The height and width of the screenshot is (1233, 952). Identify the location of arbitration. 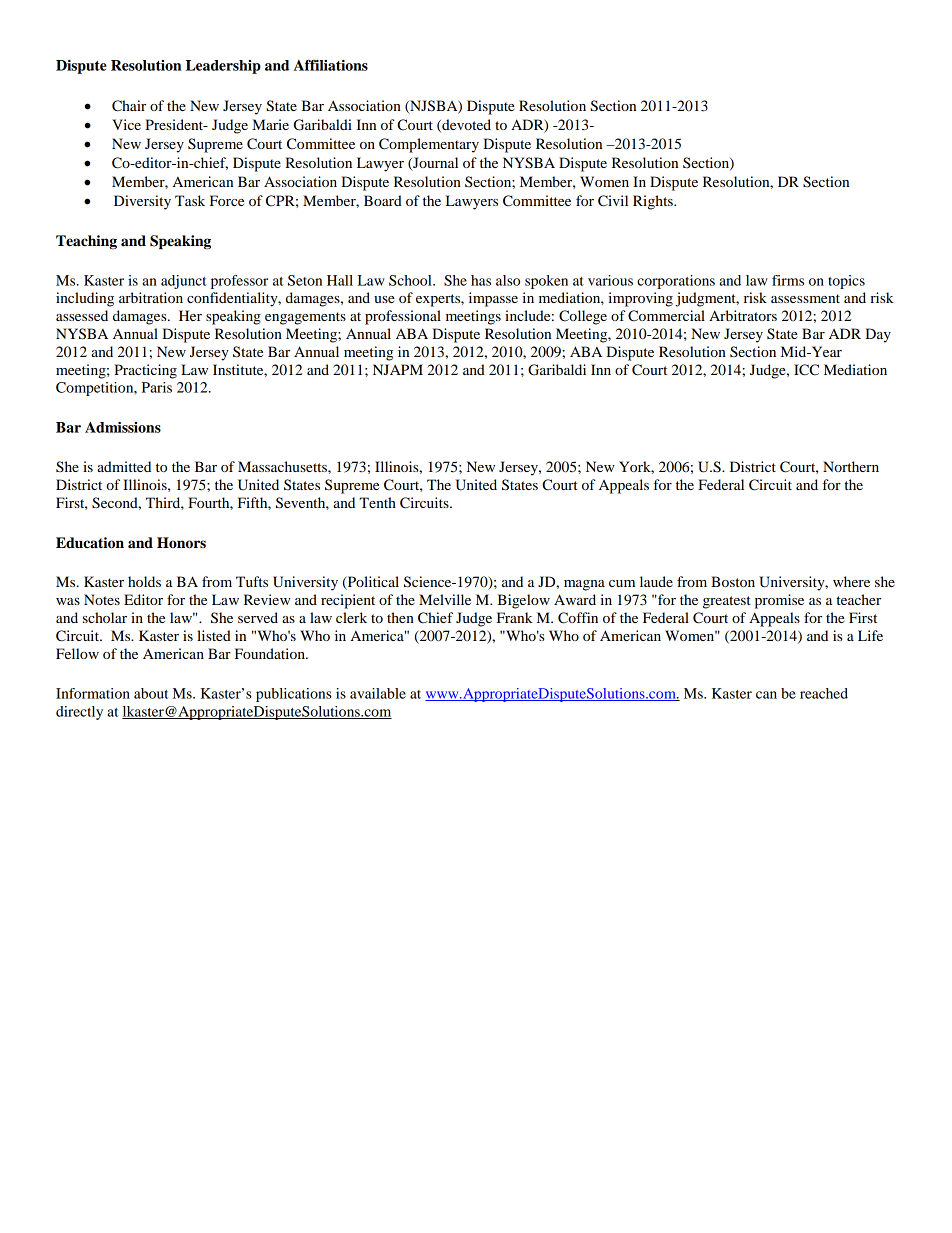
(151, 297).
